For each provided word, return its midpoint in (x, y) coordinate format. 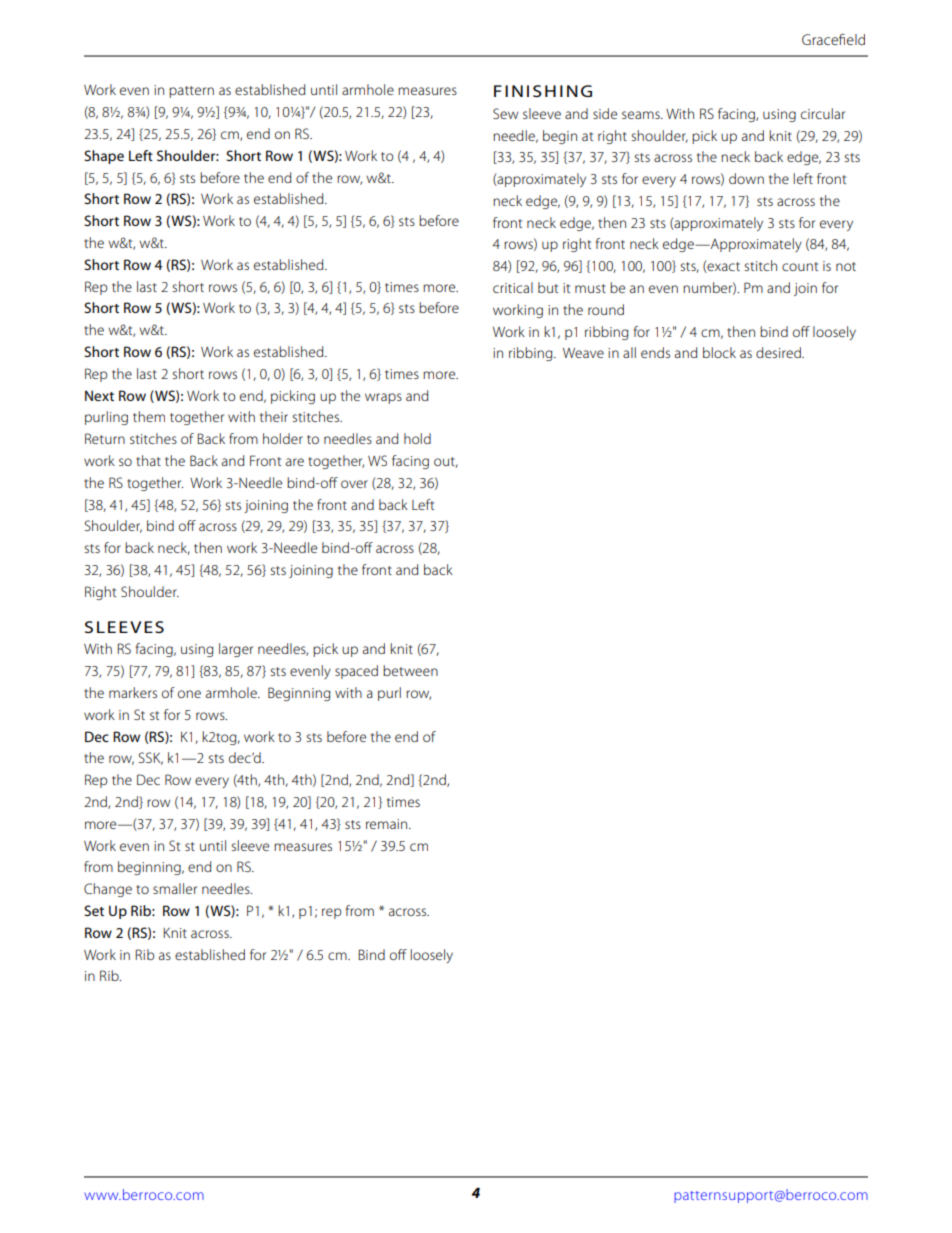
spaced (356, 672)
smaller (175, 888)
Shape (104, 157)
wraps (383, 398)
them (149, 416)
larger (236, 650)
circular (823, 113)
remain (388, 824)
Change (108, 890)
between (410, 670)
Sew (506, 113)
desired (779, 352)
